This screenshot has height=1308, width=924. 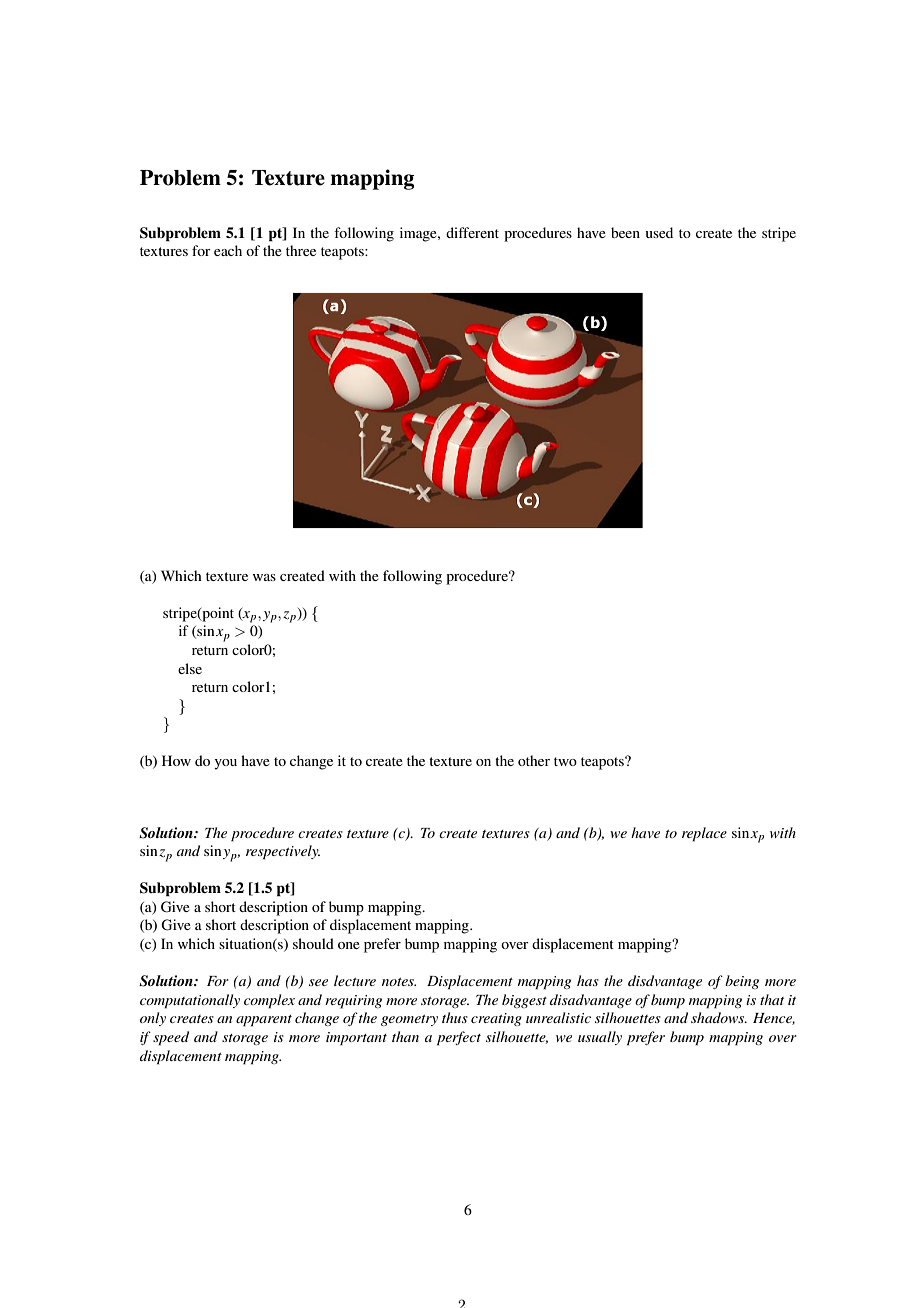 What do you see at coordinates (264, 1021) in the screenshot?
I see `apparent` at bounding box center [264, 1021].
